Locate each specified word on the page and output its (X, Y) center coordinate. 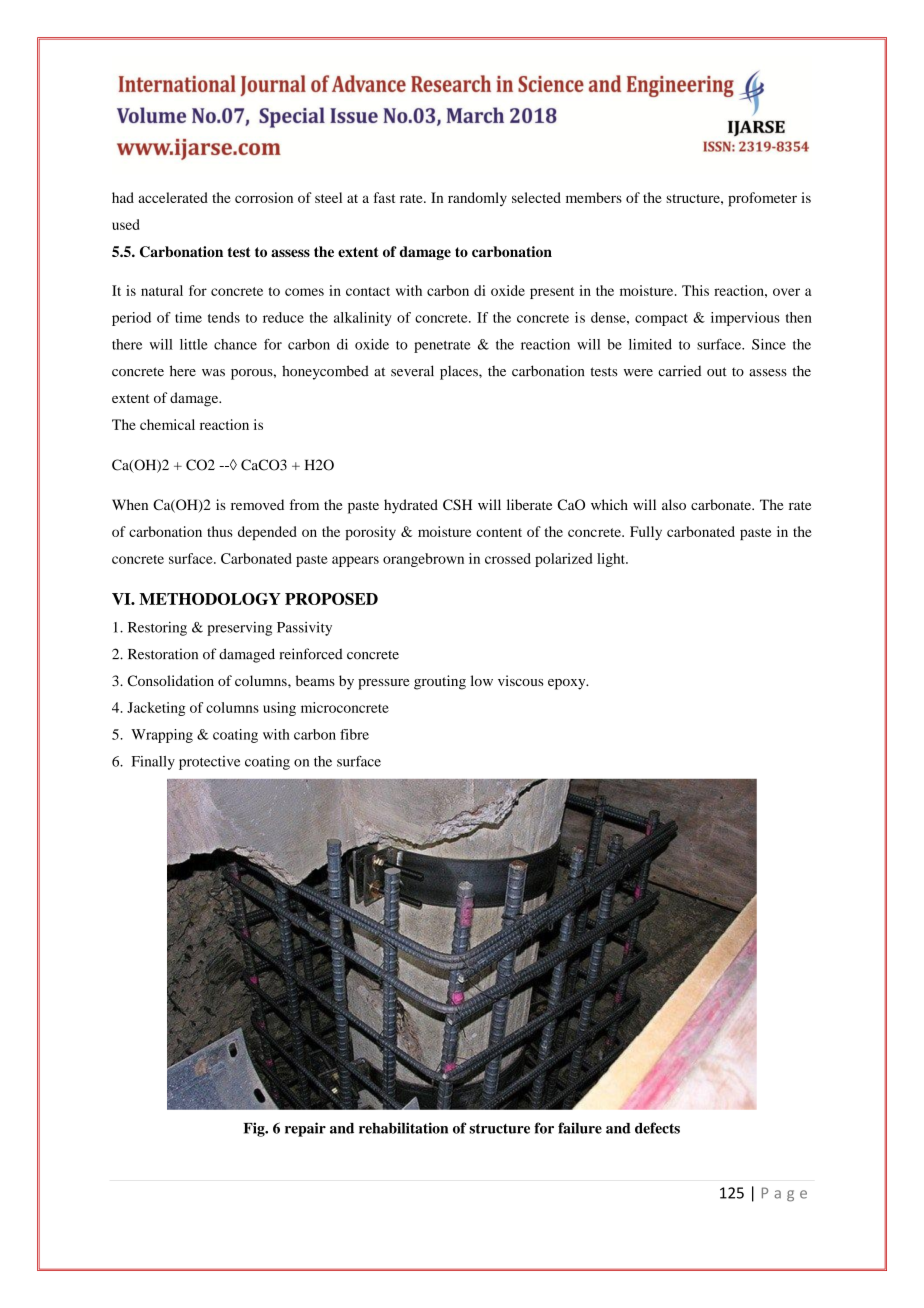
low (482, 680)
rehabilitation (403, 1128)
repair (305, 1129)
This (695, 290)
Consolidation (171, 680)
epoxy (568, 684)
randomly (477, 199)
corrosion (264, 197)
